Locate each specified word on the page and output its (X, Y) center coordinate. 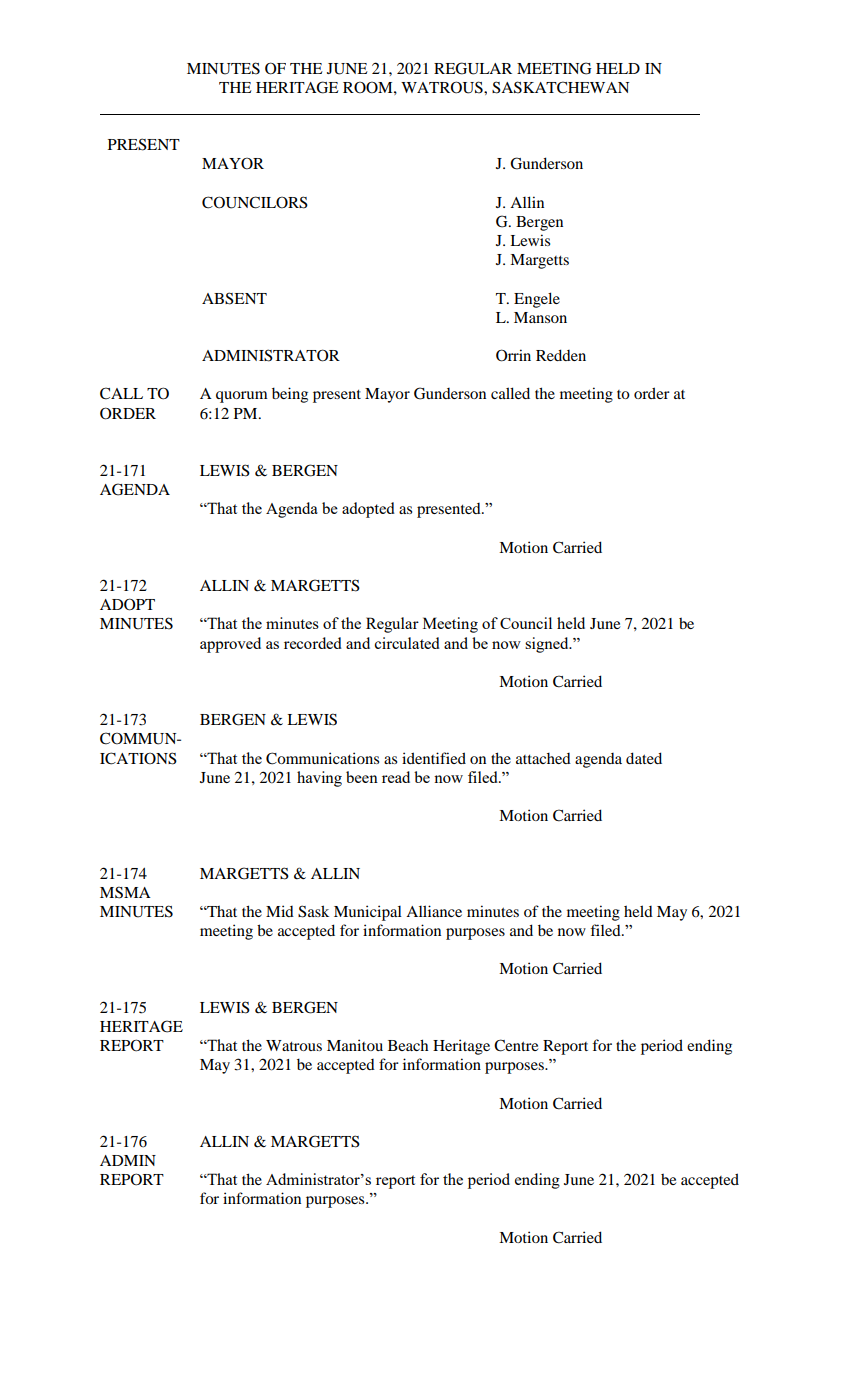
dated (644, 758)
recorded (313, 643)
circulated (407, 643)
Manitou (355, 1045)
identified (434, 758)
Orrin (513, 355)
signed (548, 645)
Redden (561, 355)
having (319, 779)
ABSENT (234, 298)
